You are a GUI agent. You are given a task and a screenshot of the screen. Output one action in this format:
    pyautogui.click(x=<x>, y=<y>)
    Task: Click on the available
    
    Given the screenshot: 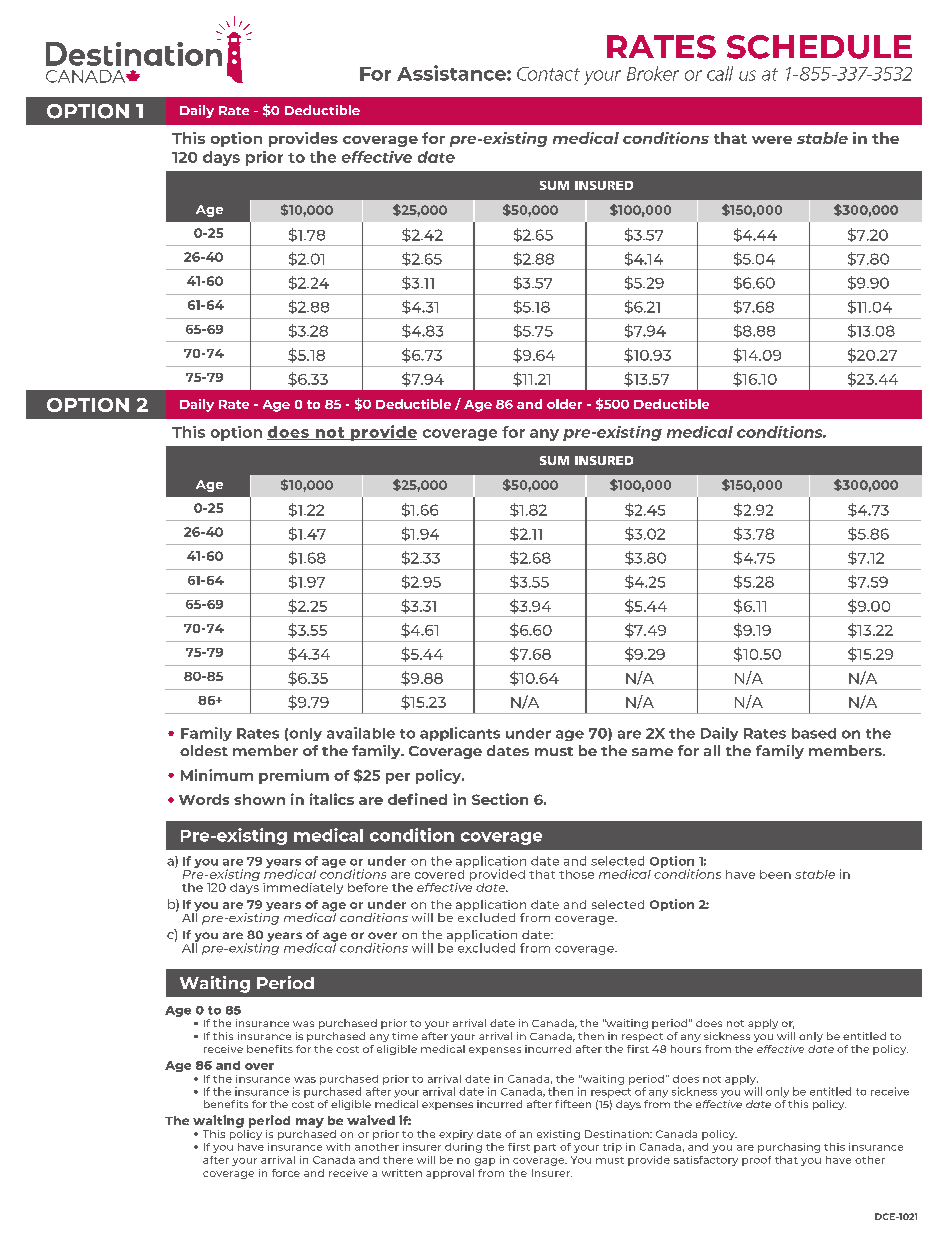 What is the action you would take?
    pyautogui.click(x=361, y=733)
